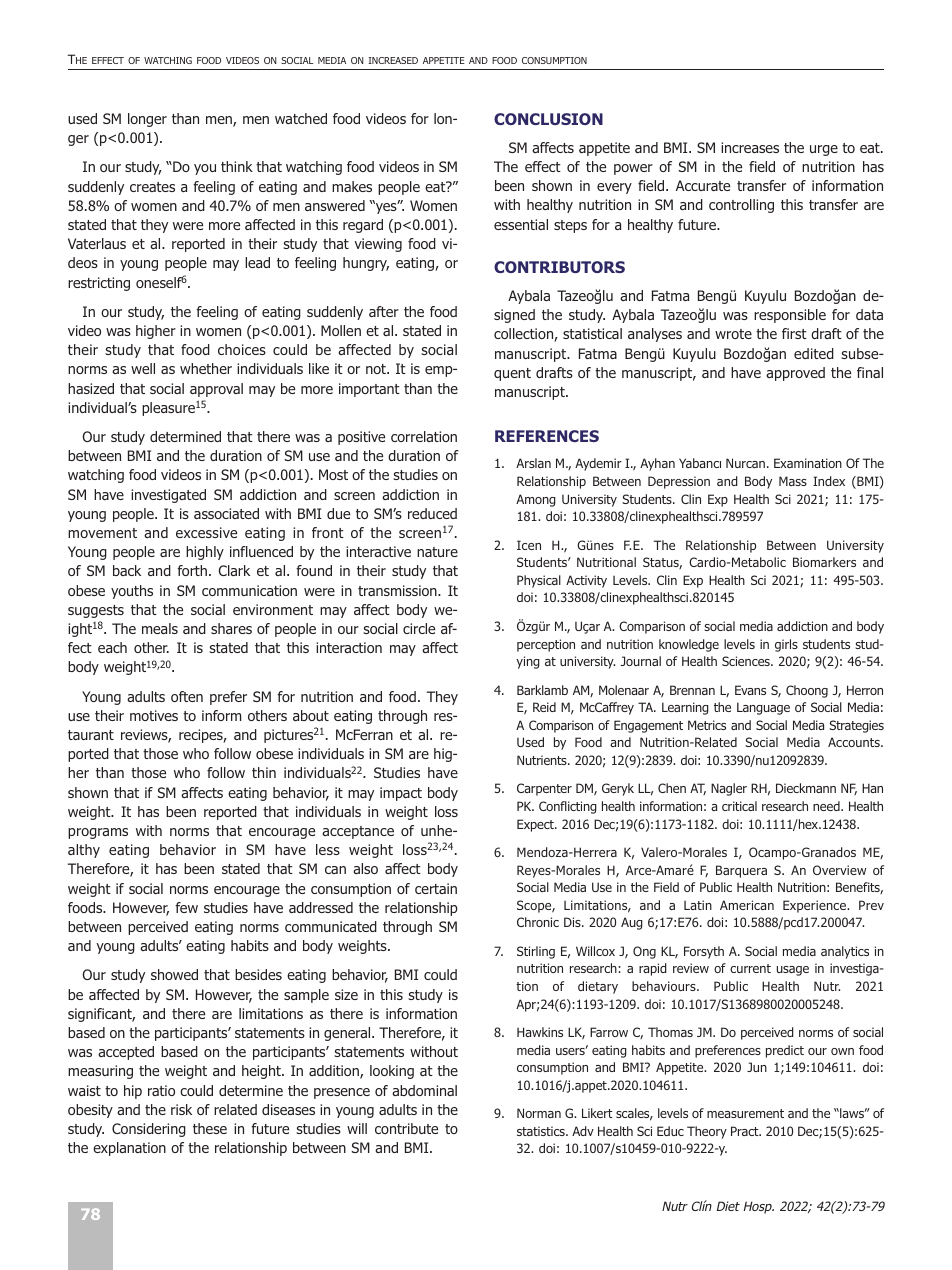  I want to click on first, so click(794, 333).
